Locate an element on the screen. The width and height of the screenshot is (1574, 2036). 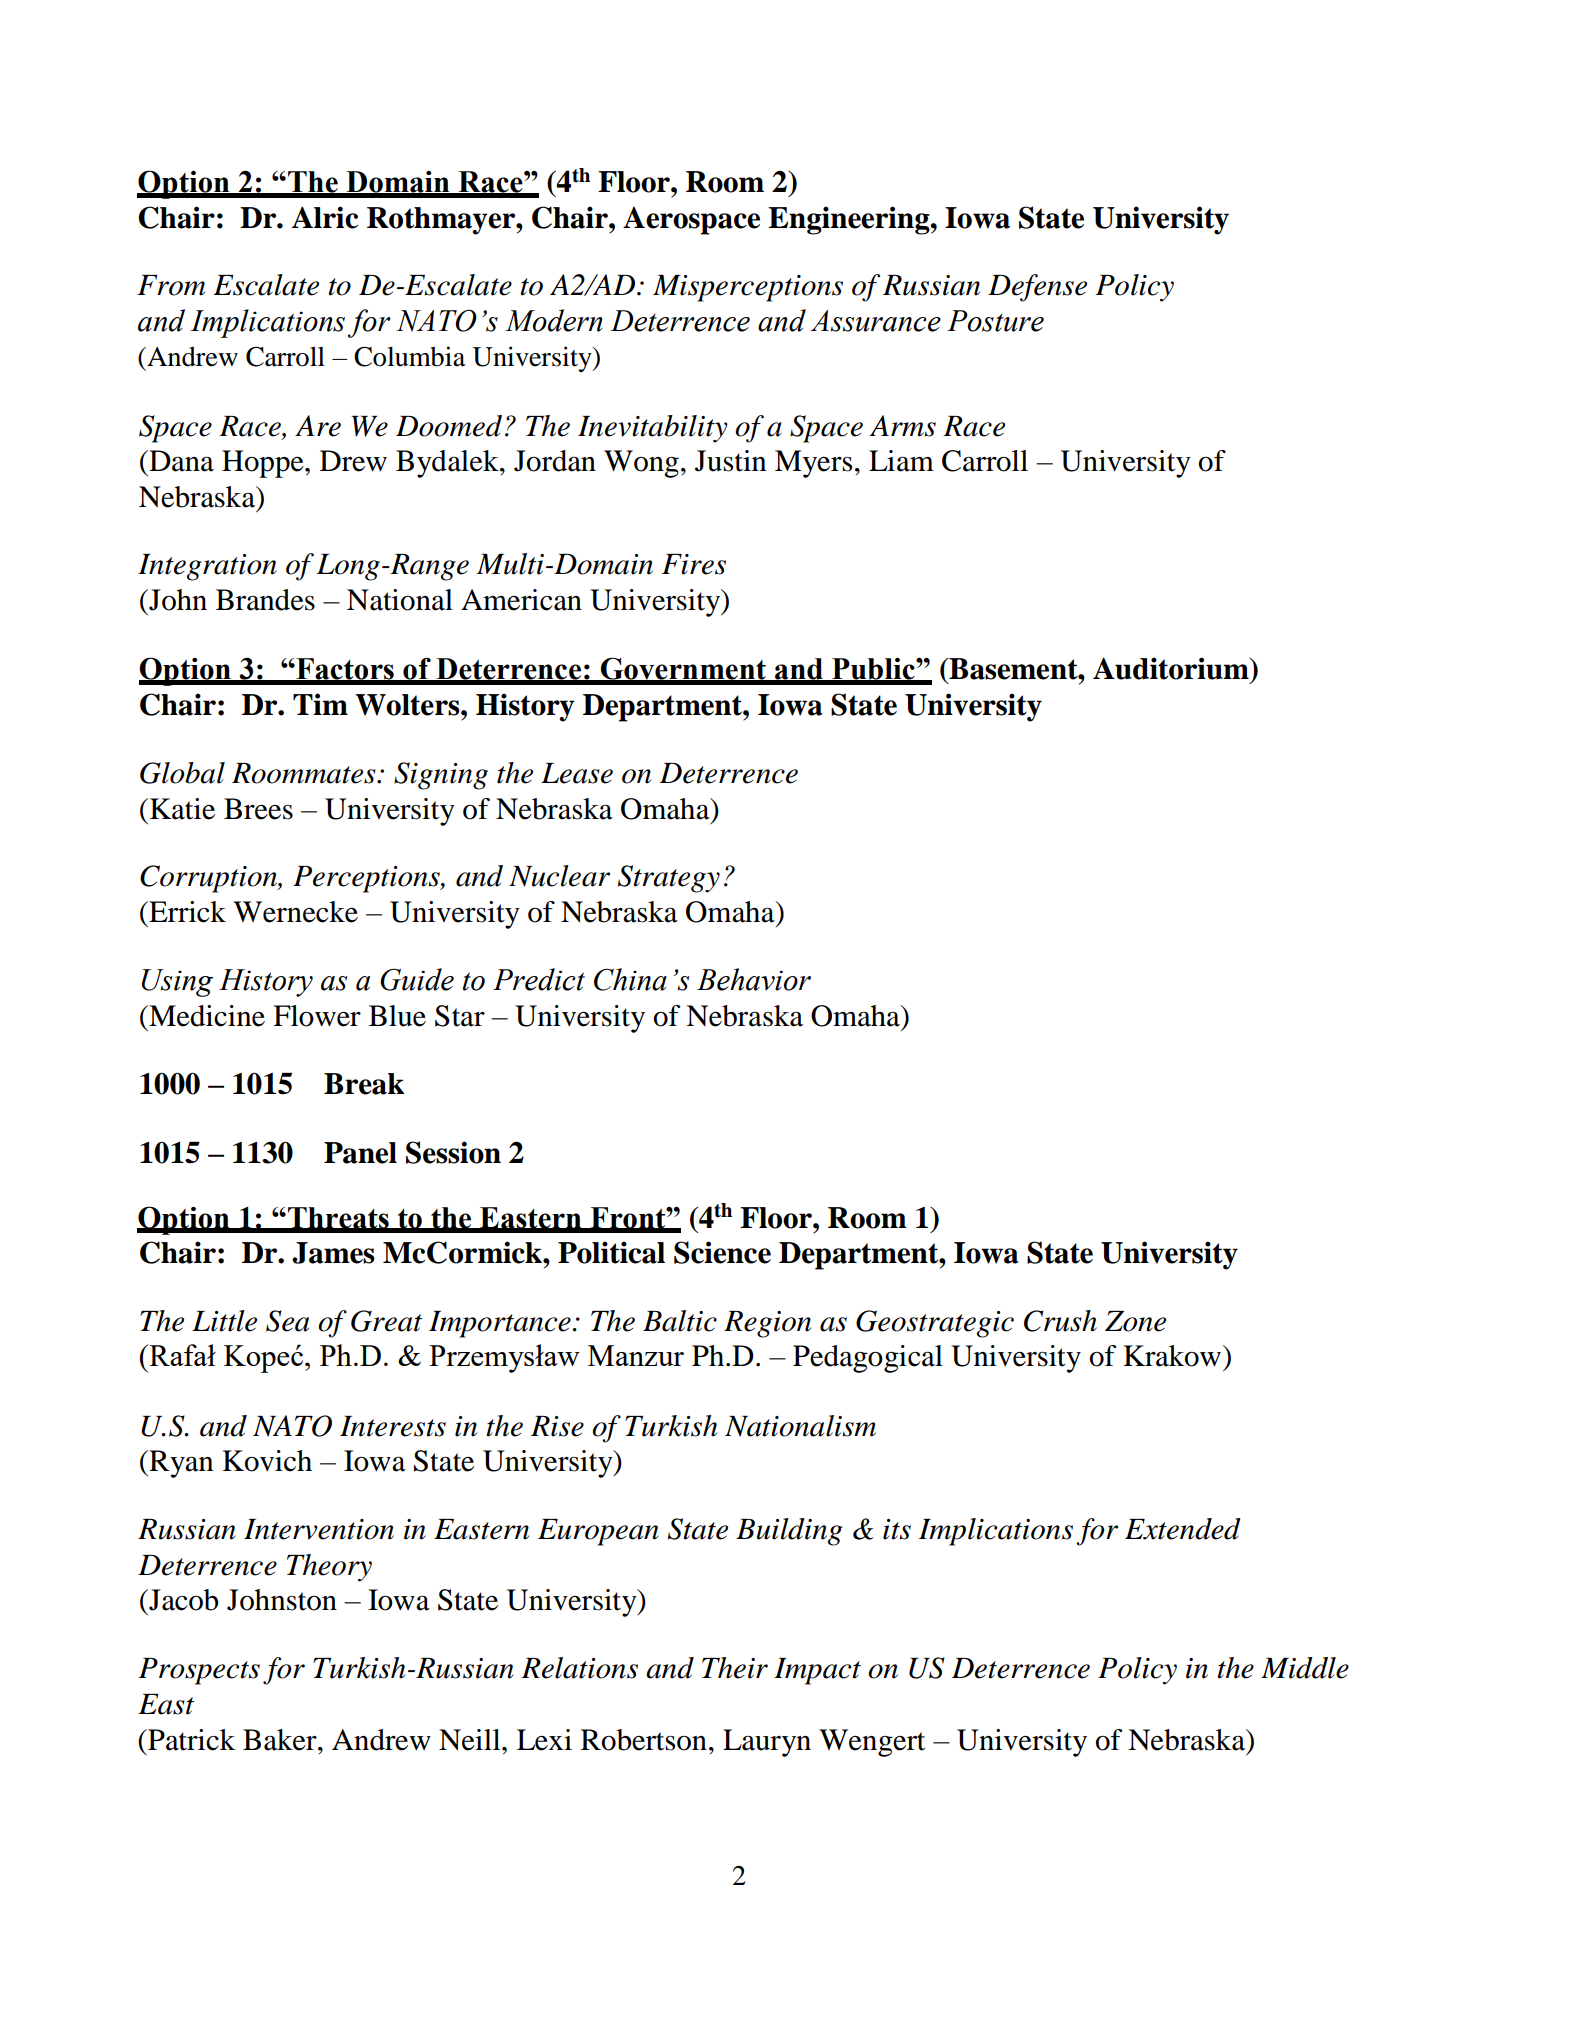
Strategy is located at coordinates (669, 879).
